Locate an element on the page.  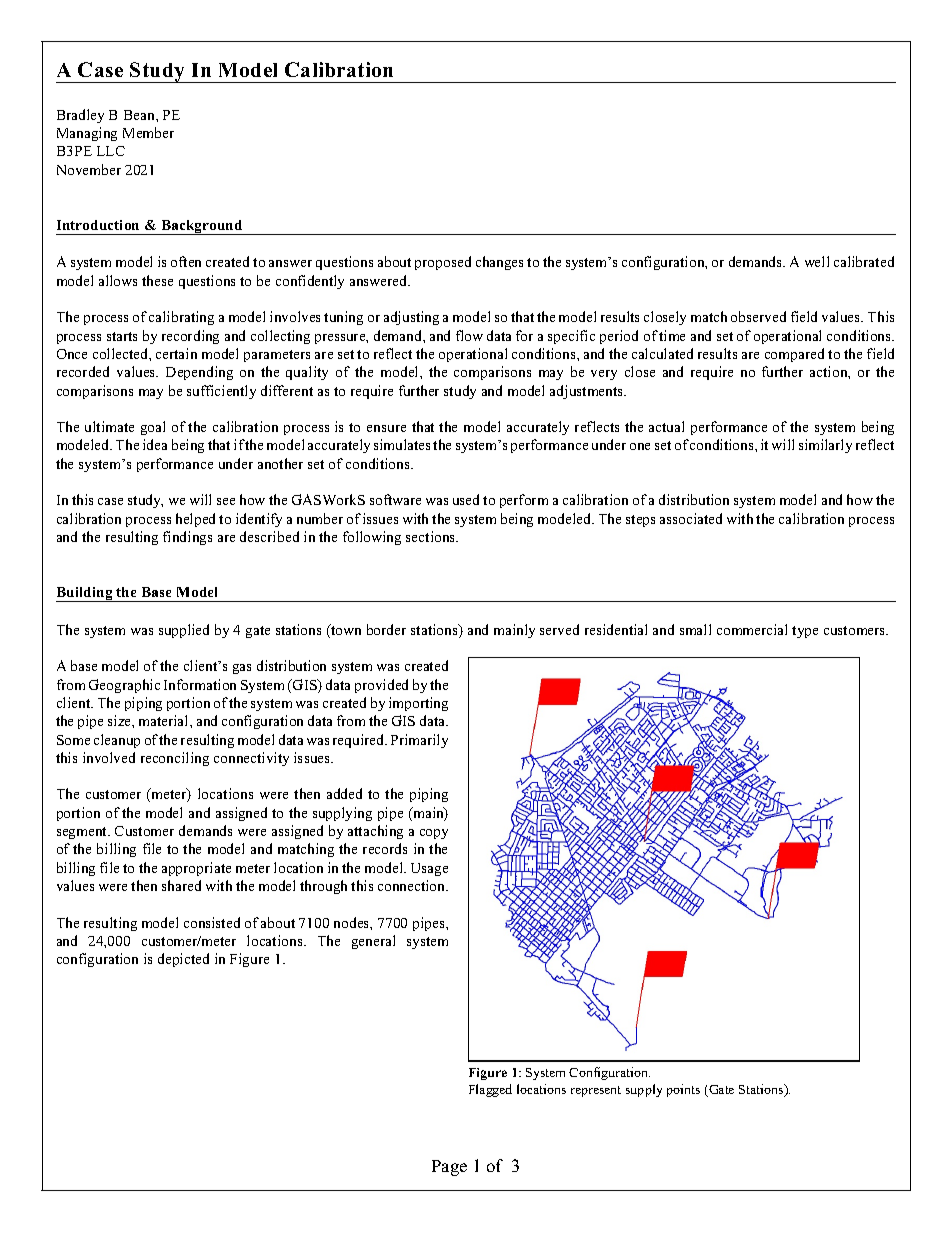
border is located at coordinates (386, 629).
